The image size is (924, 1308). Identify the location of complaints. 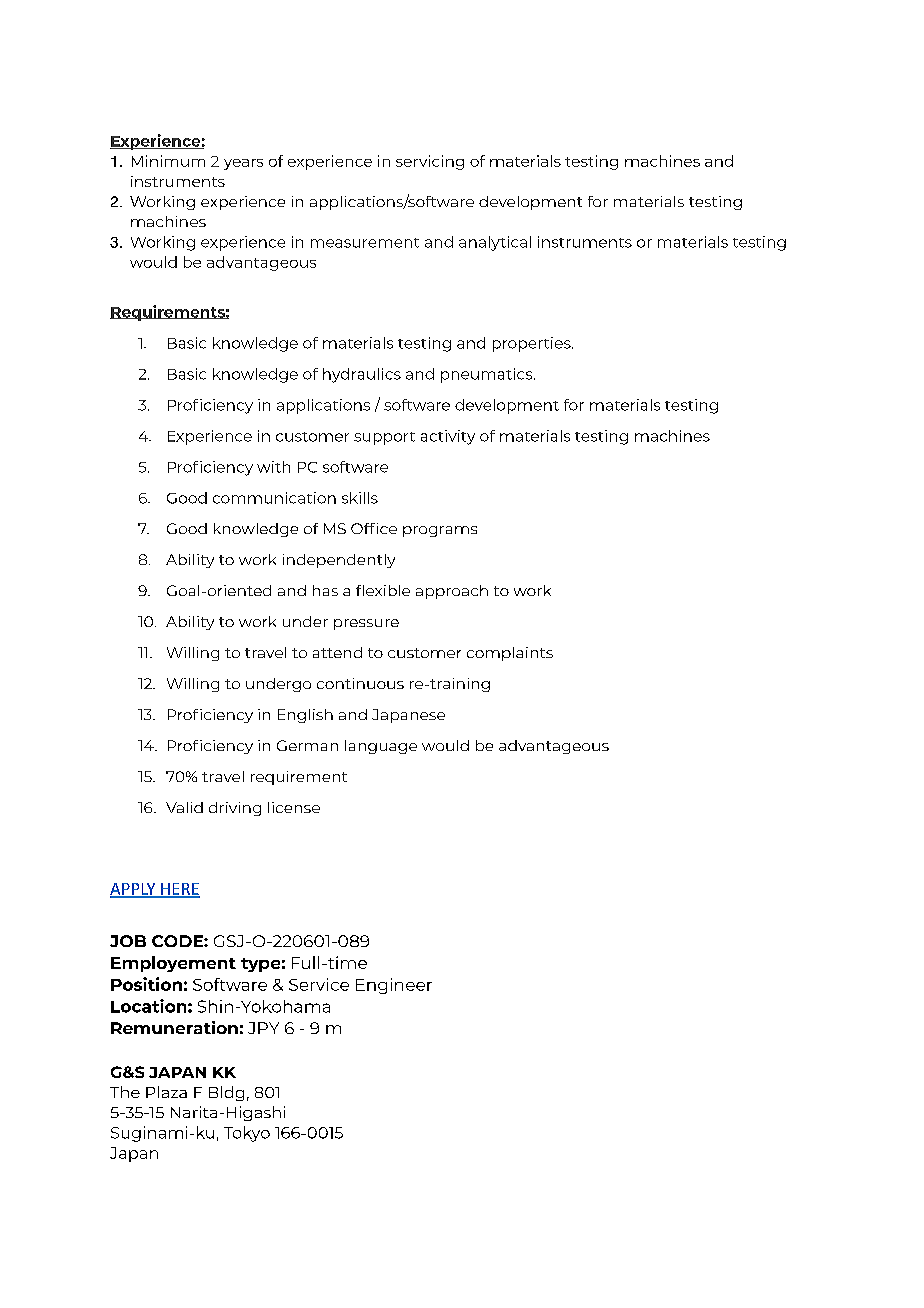
(510, 654).
